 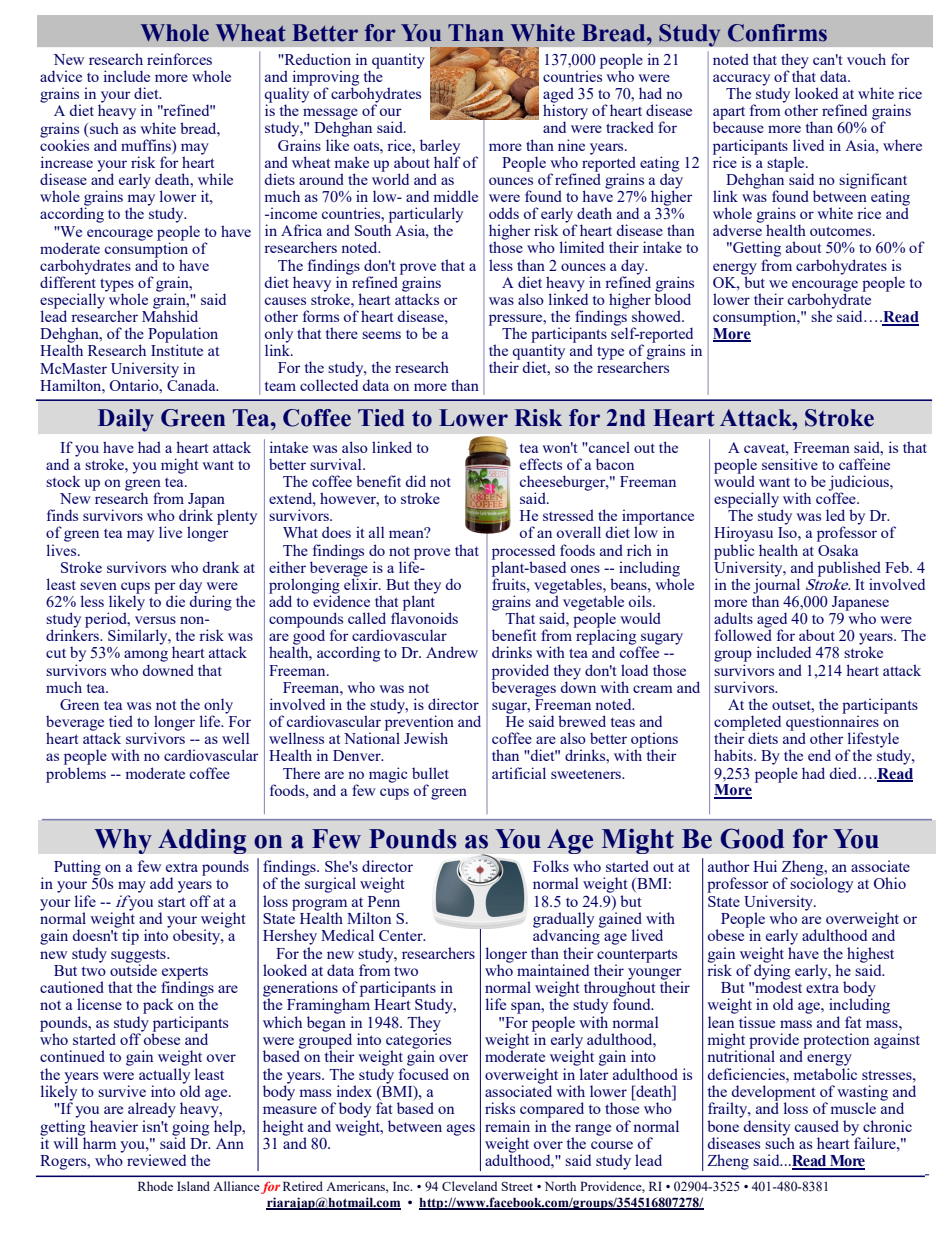 What do you see at coordinates (777, 33) in the page?
I see `Confirms` at bounding box center [777, 33].
